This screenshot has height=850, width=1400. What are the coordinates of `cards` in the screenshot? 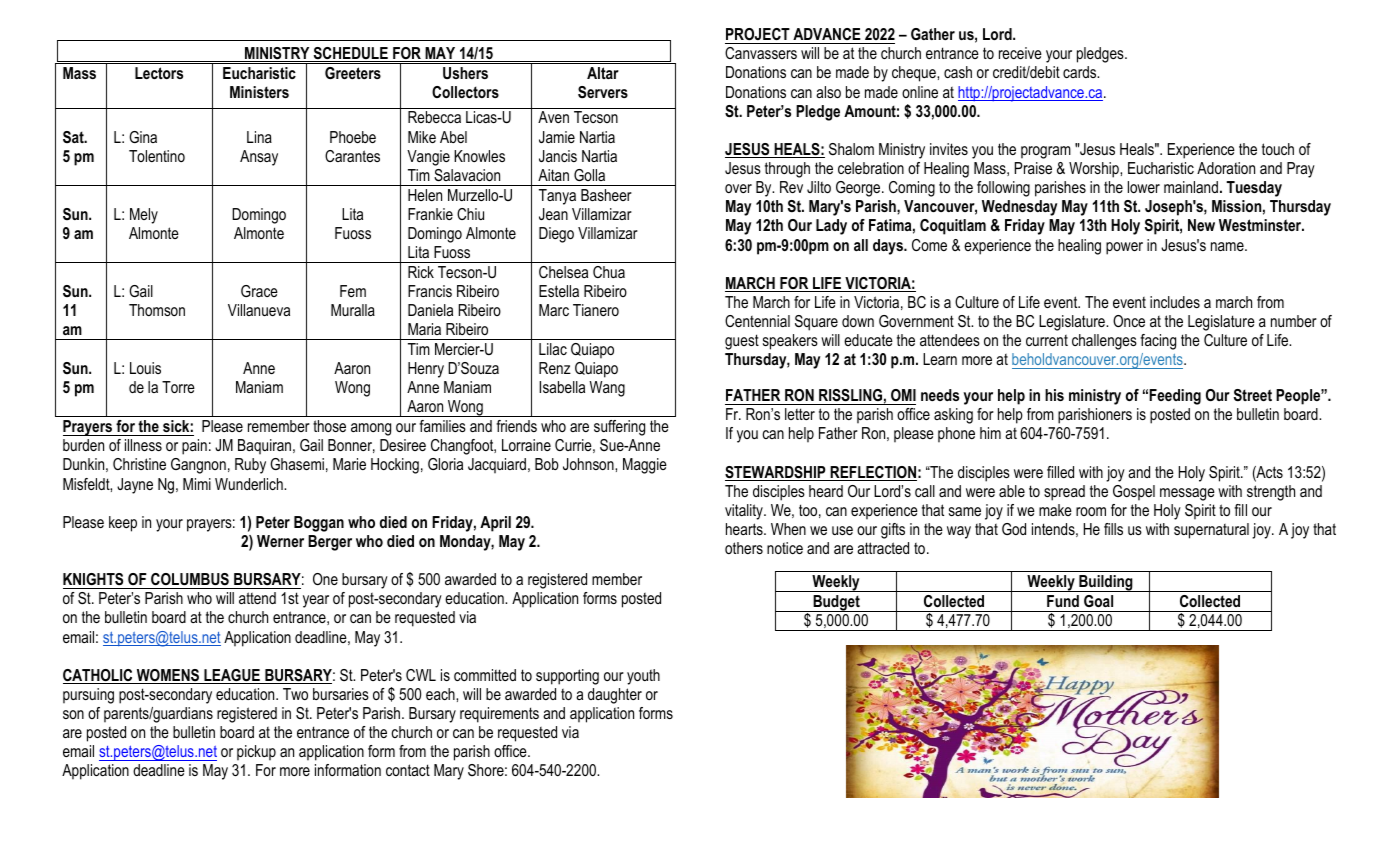 It's located at (1081, 72).
